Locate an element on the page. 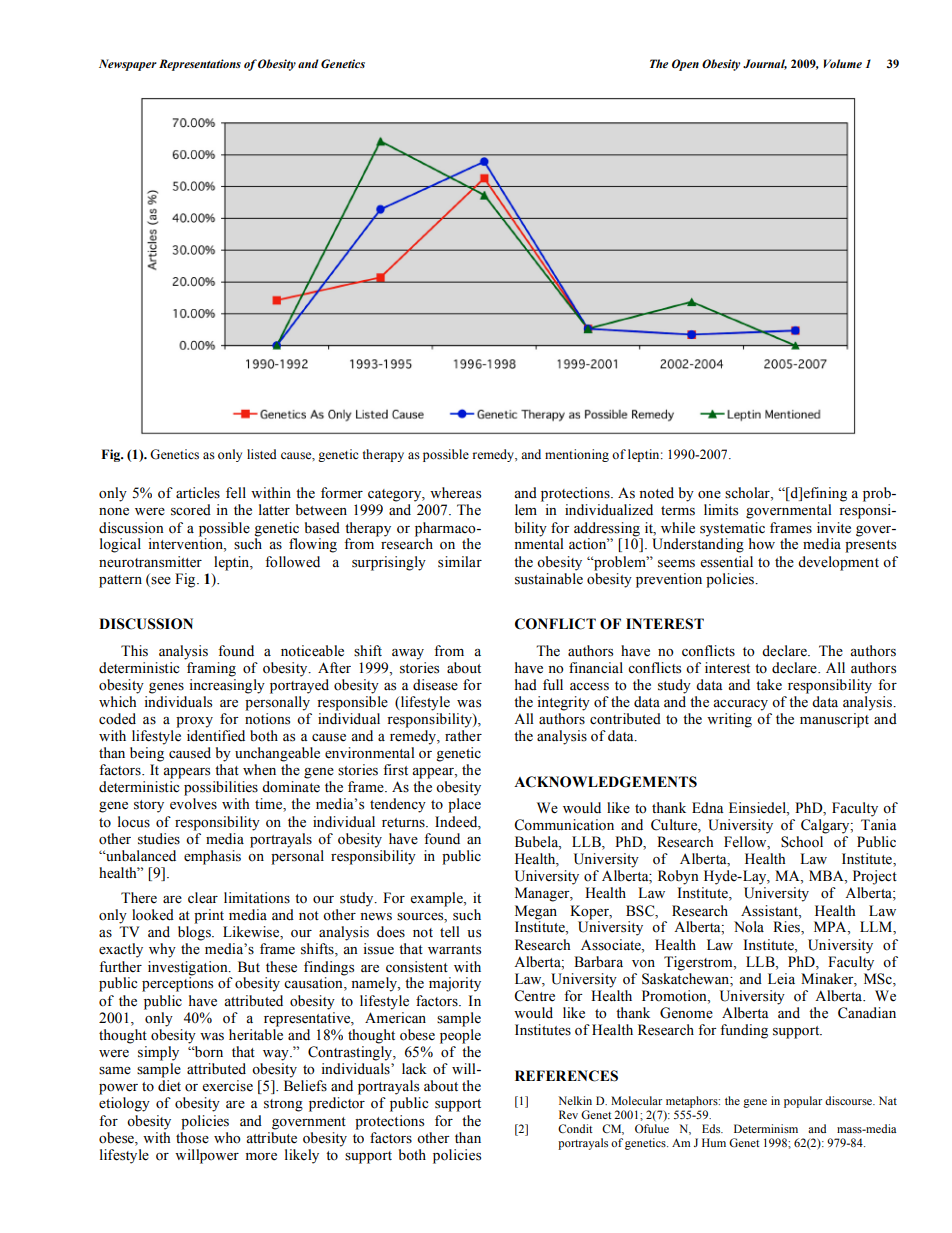  development is located at coordinates (838, 563).
